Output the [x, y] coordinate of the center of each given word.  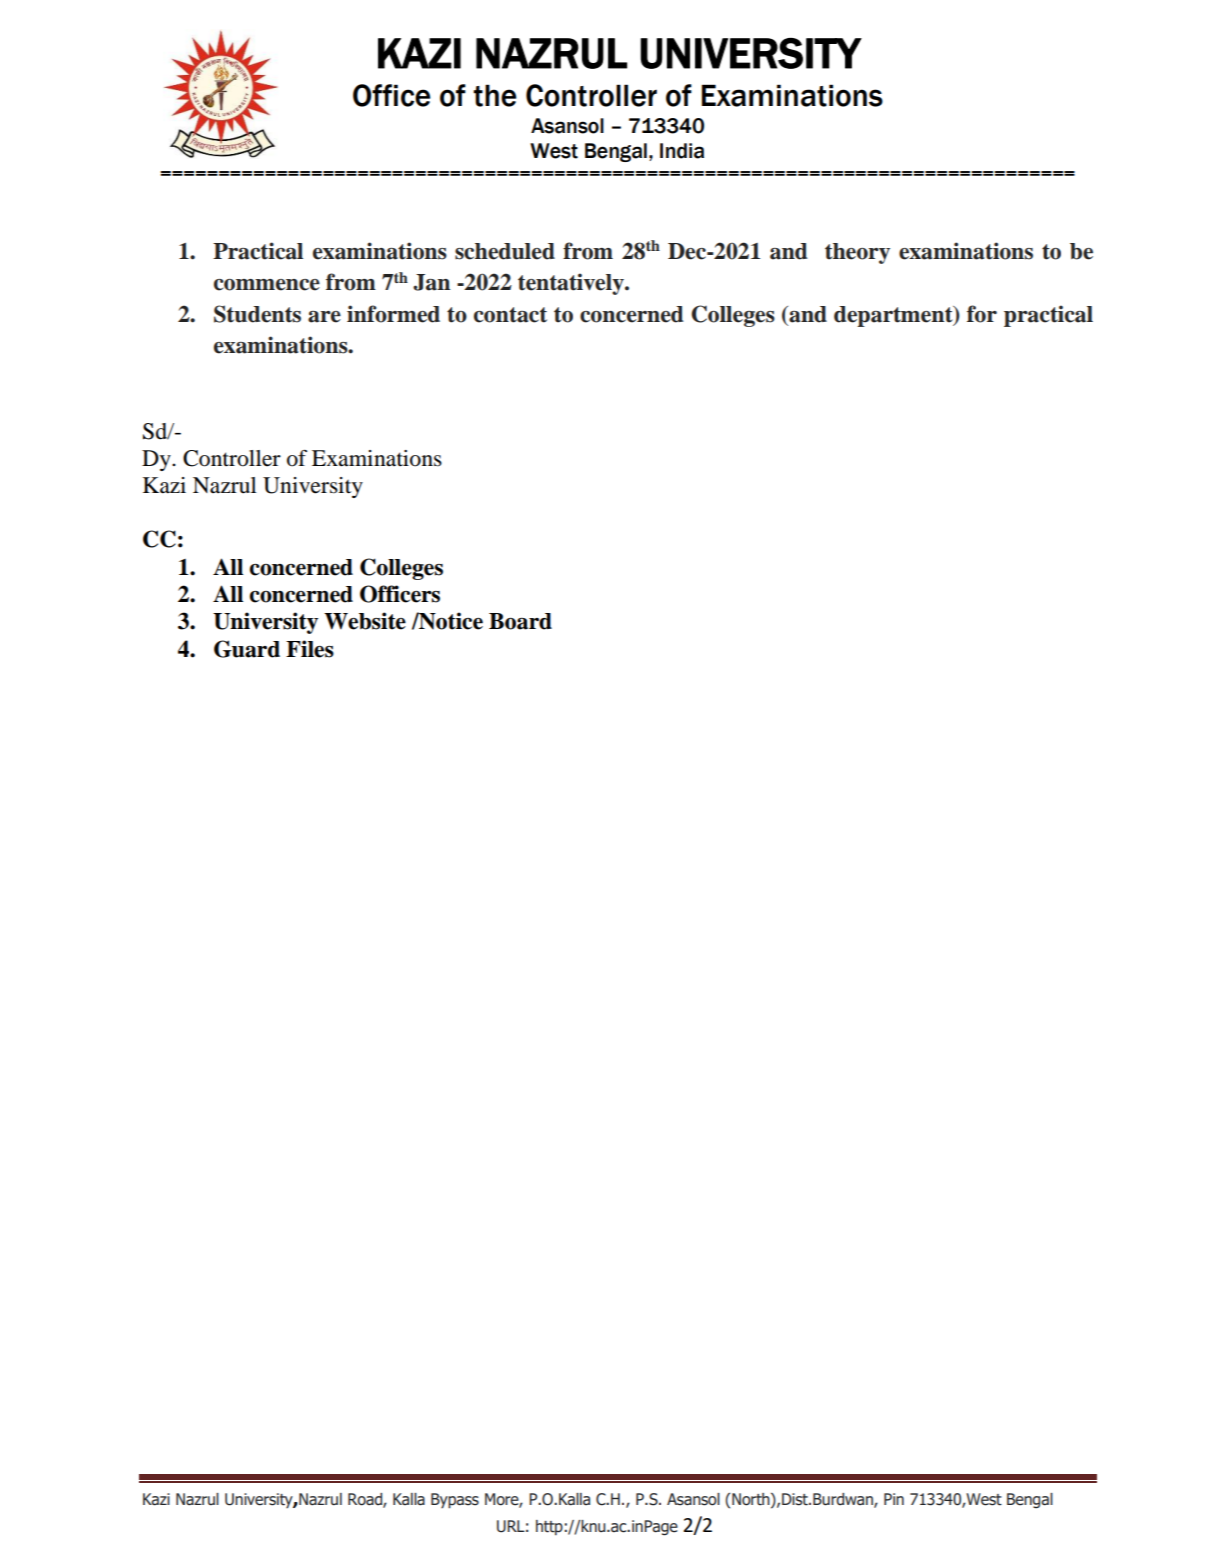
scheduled [505, 251]
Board [520, 621]
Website [365, 621]
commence [267, 285]
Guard [247, 649]
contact [510, 315]
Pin [894, 1499]
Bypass [455, 1501]
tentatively [572, 284]
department [894, 316]
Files [310, 649]
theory [857, 253]
